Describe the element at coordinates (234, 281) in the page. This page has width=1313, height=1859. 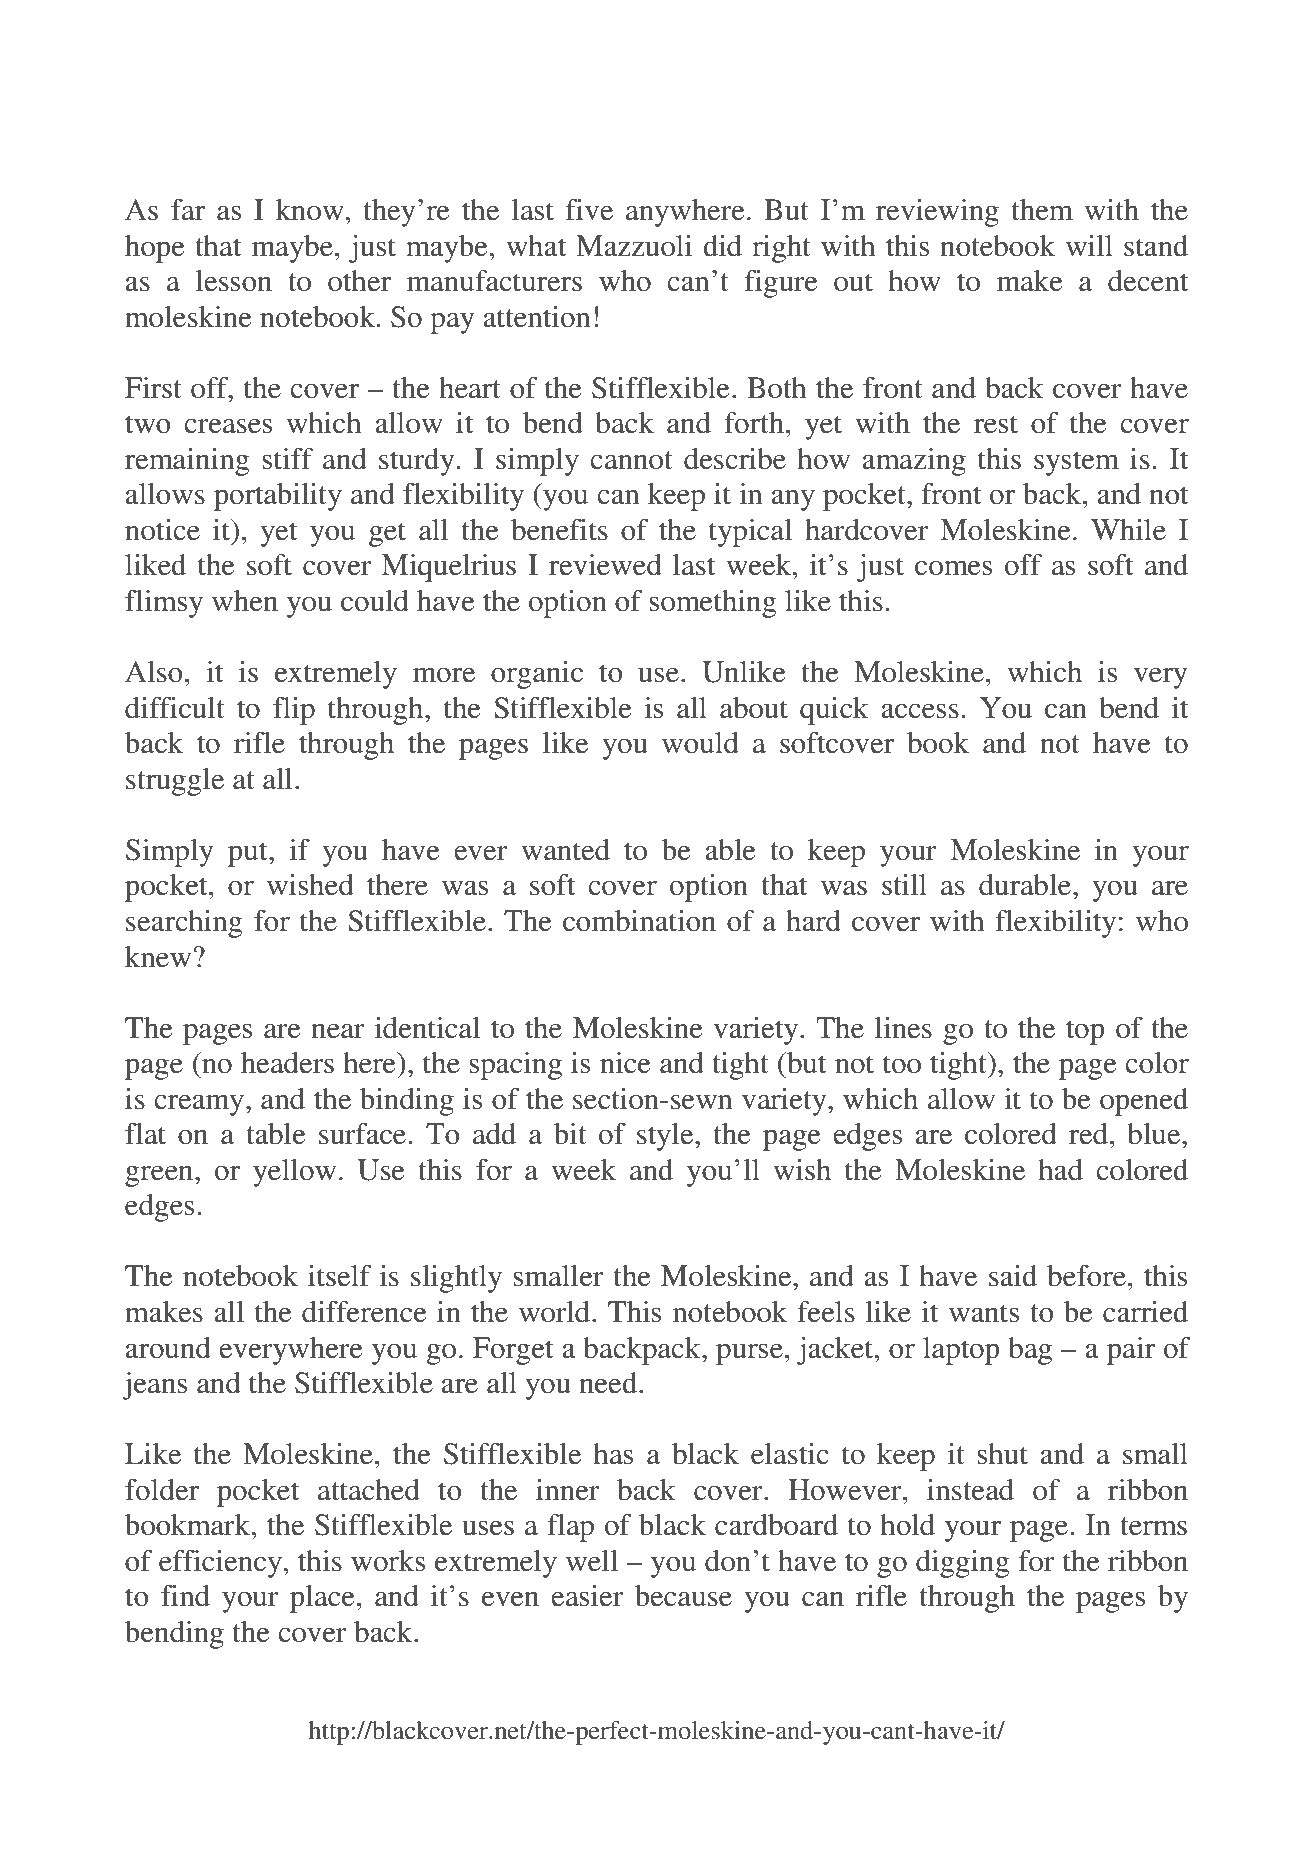
I see `lesson` at that location.
